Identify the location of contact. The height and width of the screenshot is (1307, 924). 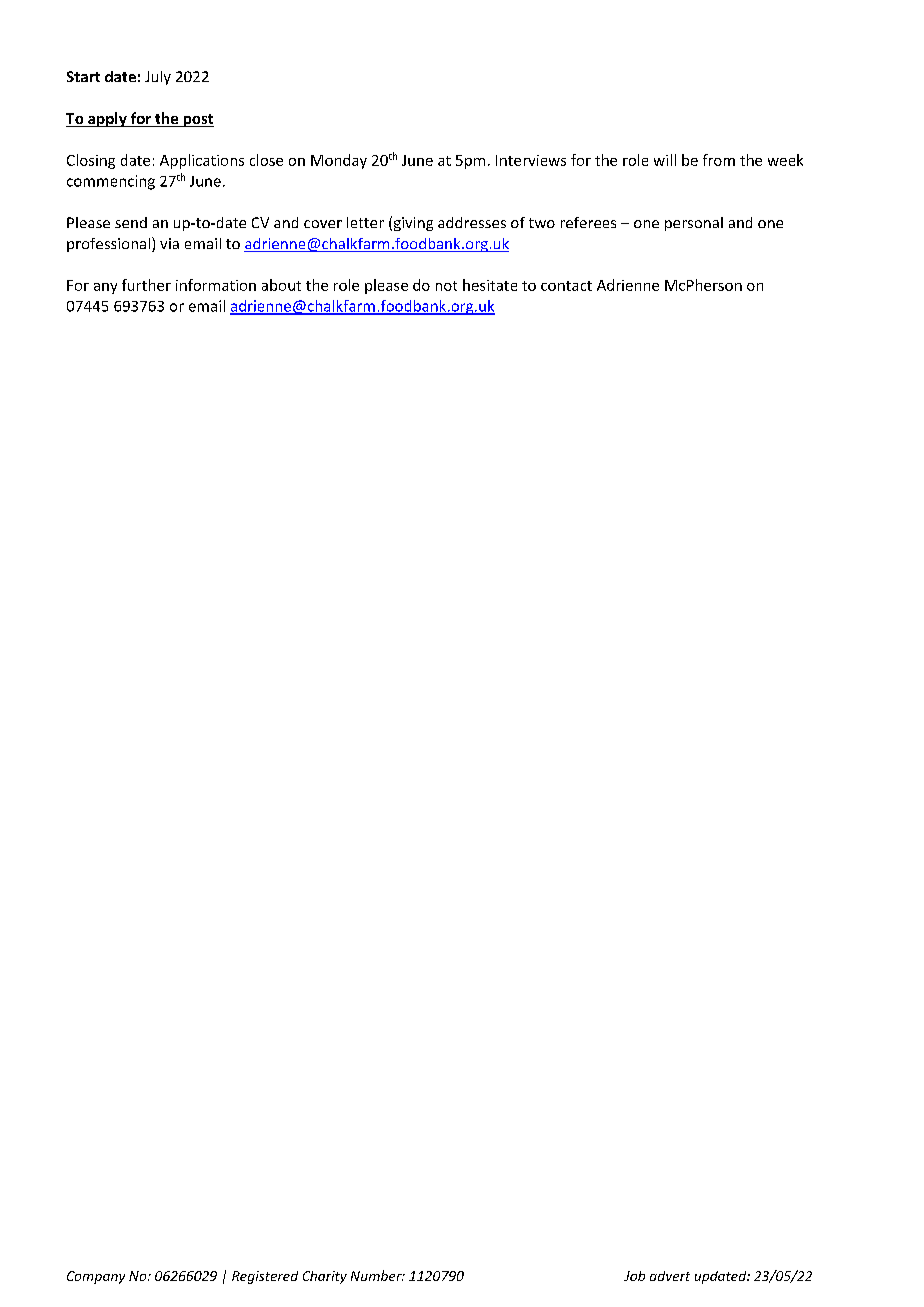
(566, 286).
